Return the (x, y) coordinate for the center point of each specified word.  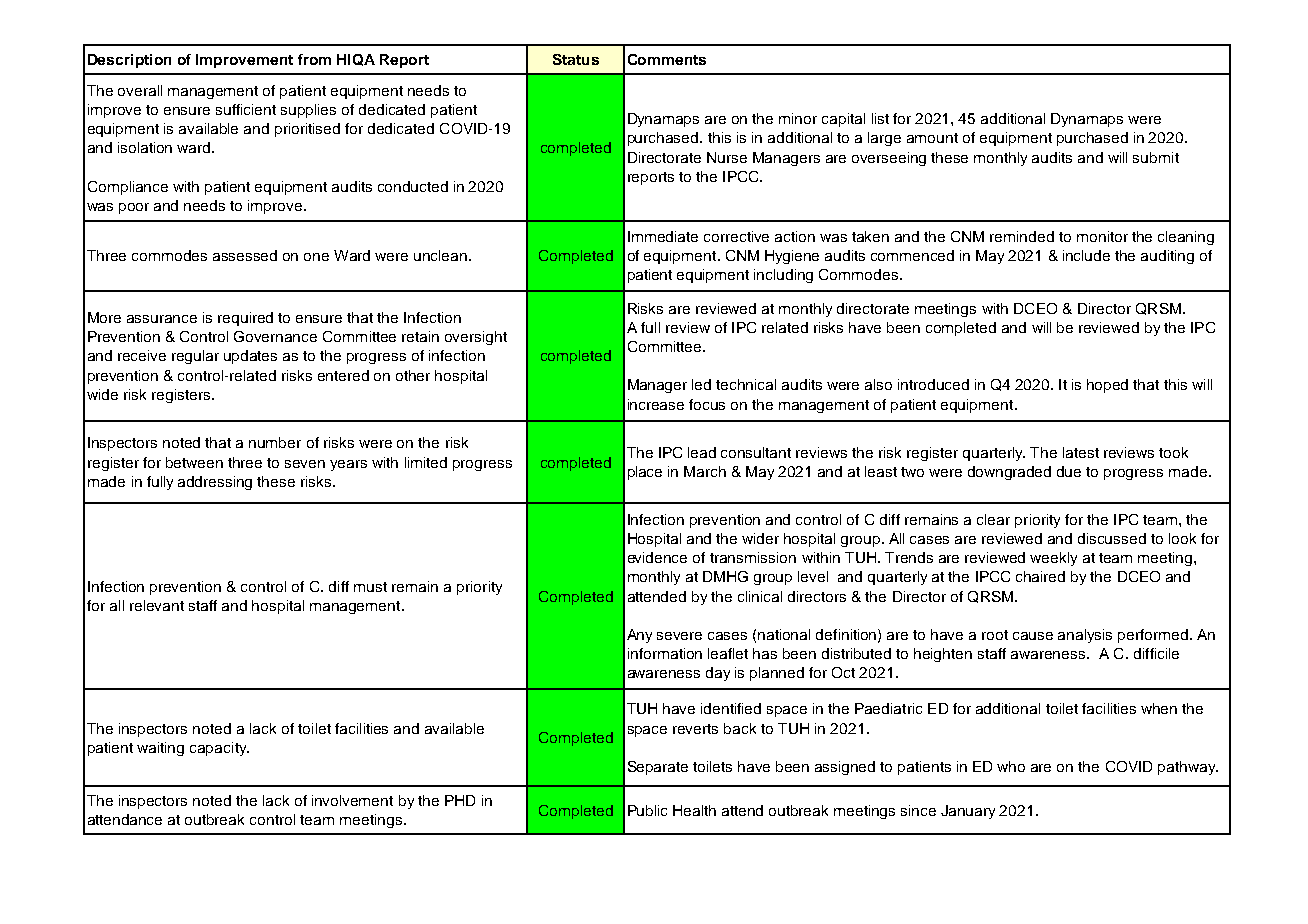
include (1086, 255)
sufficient (246, 109)
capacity (219, 749)
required (245, 319)
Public (647, 810)
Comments (667, 59)
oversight (476, 338)
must (370, 587)
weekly (1053, 559)
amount (932, 138)
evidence (657, 557)
